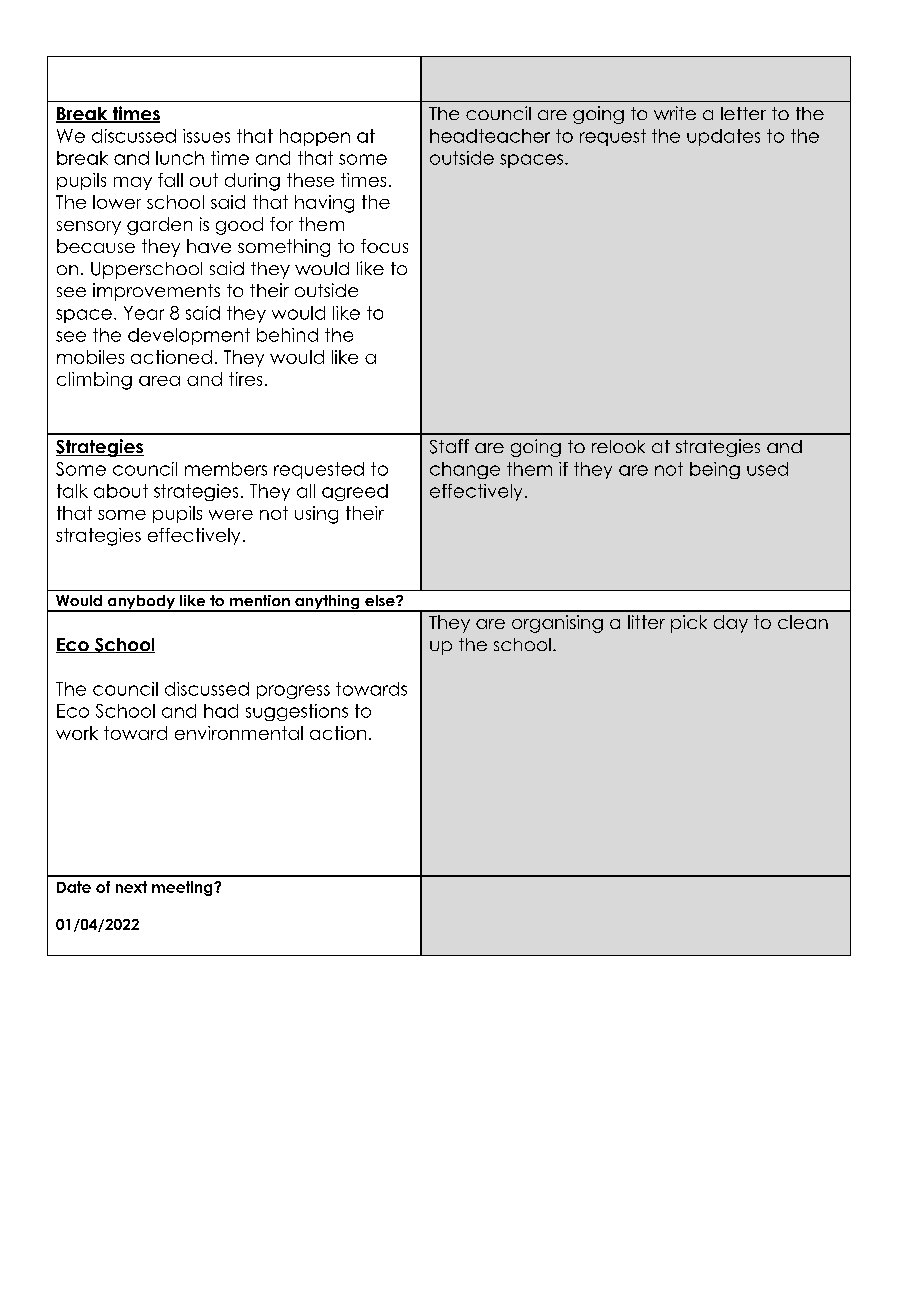 This screenshot has height=1307, width=924. Describe the element at coordinates (384, 246) in the screenshot. I see `focus` at that location.
